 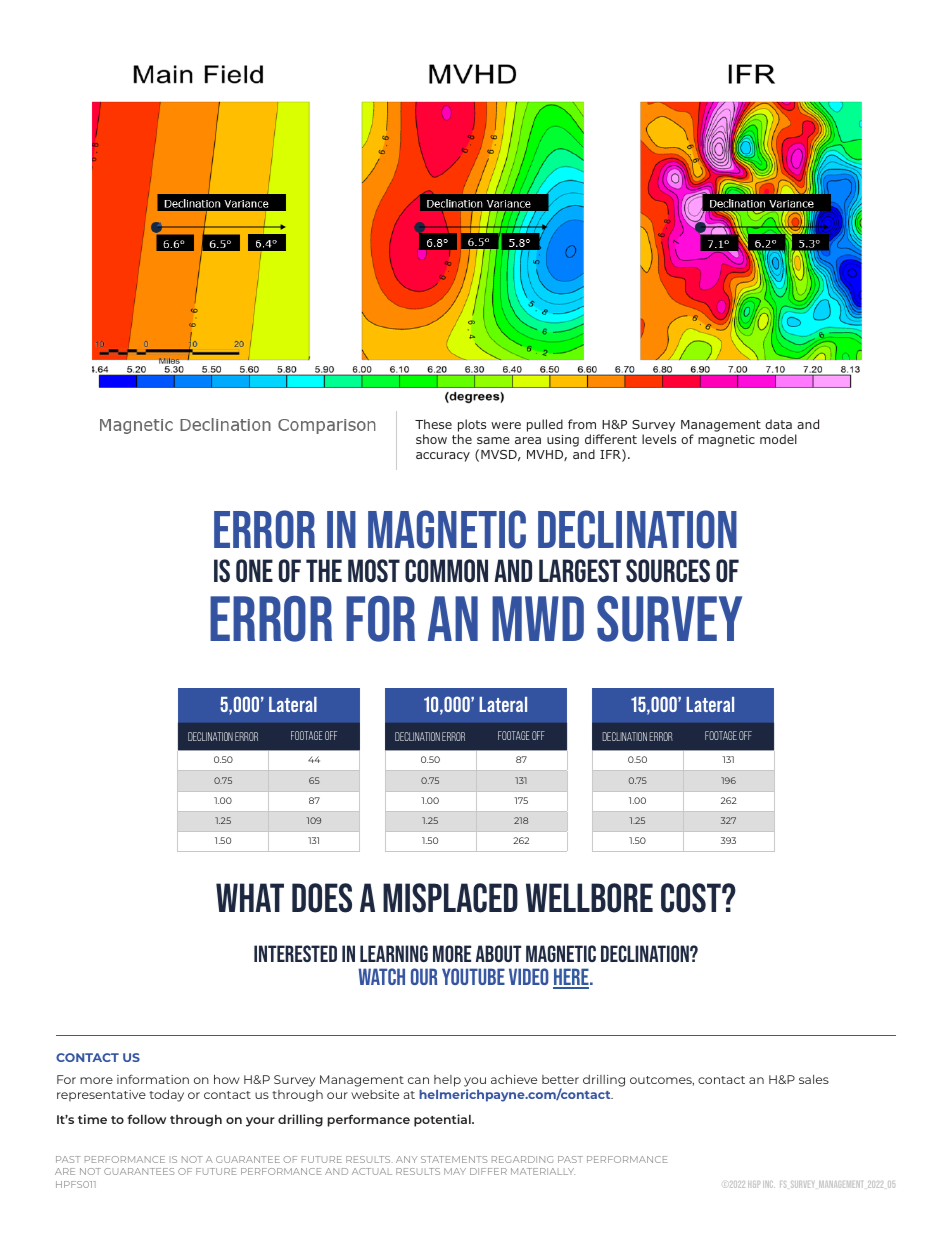 What do you see at coordinates (374, 571) in the screenshot?
I see `MOST` at bounding box center [374, 571].
